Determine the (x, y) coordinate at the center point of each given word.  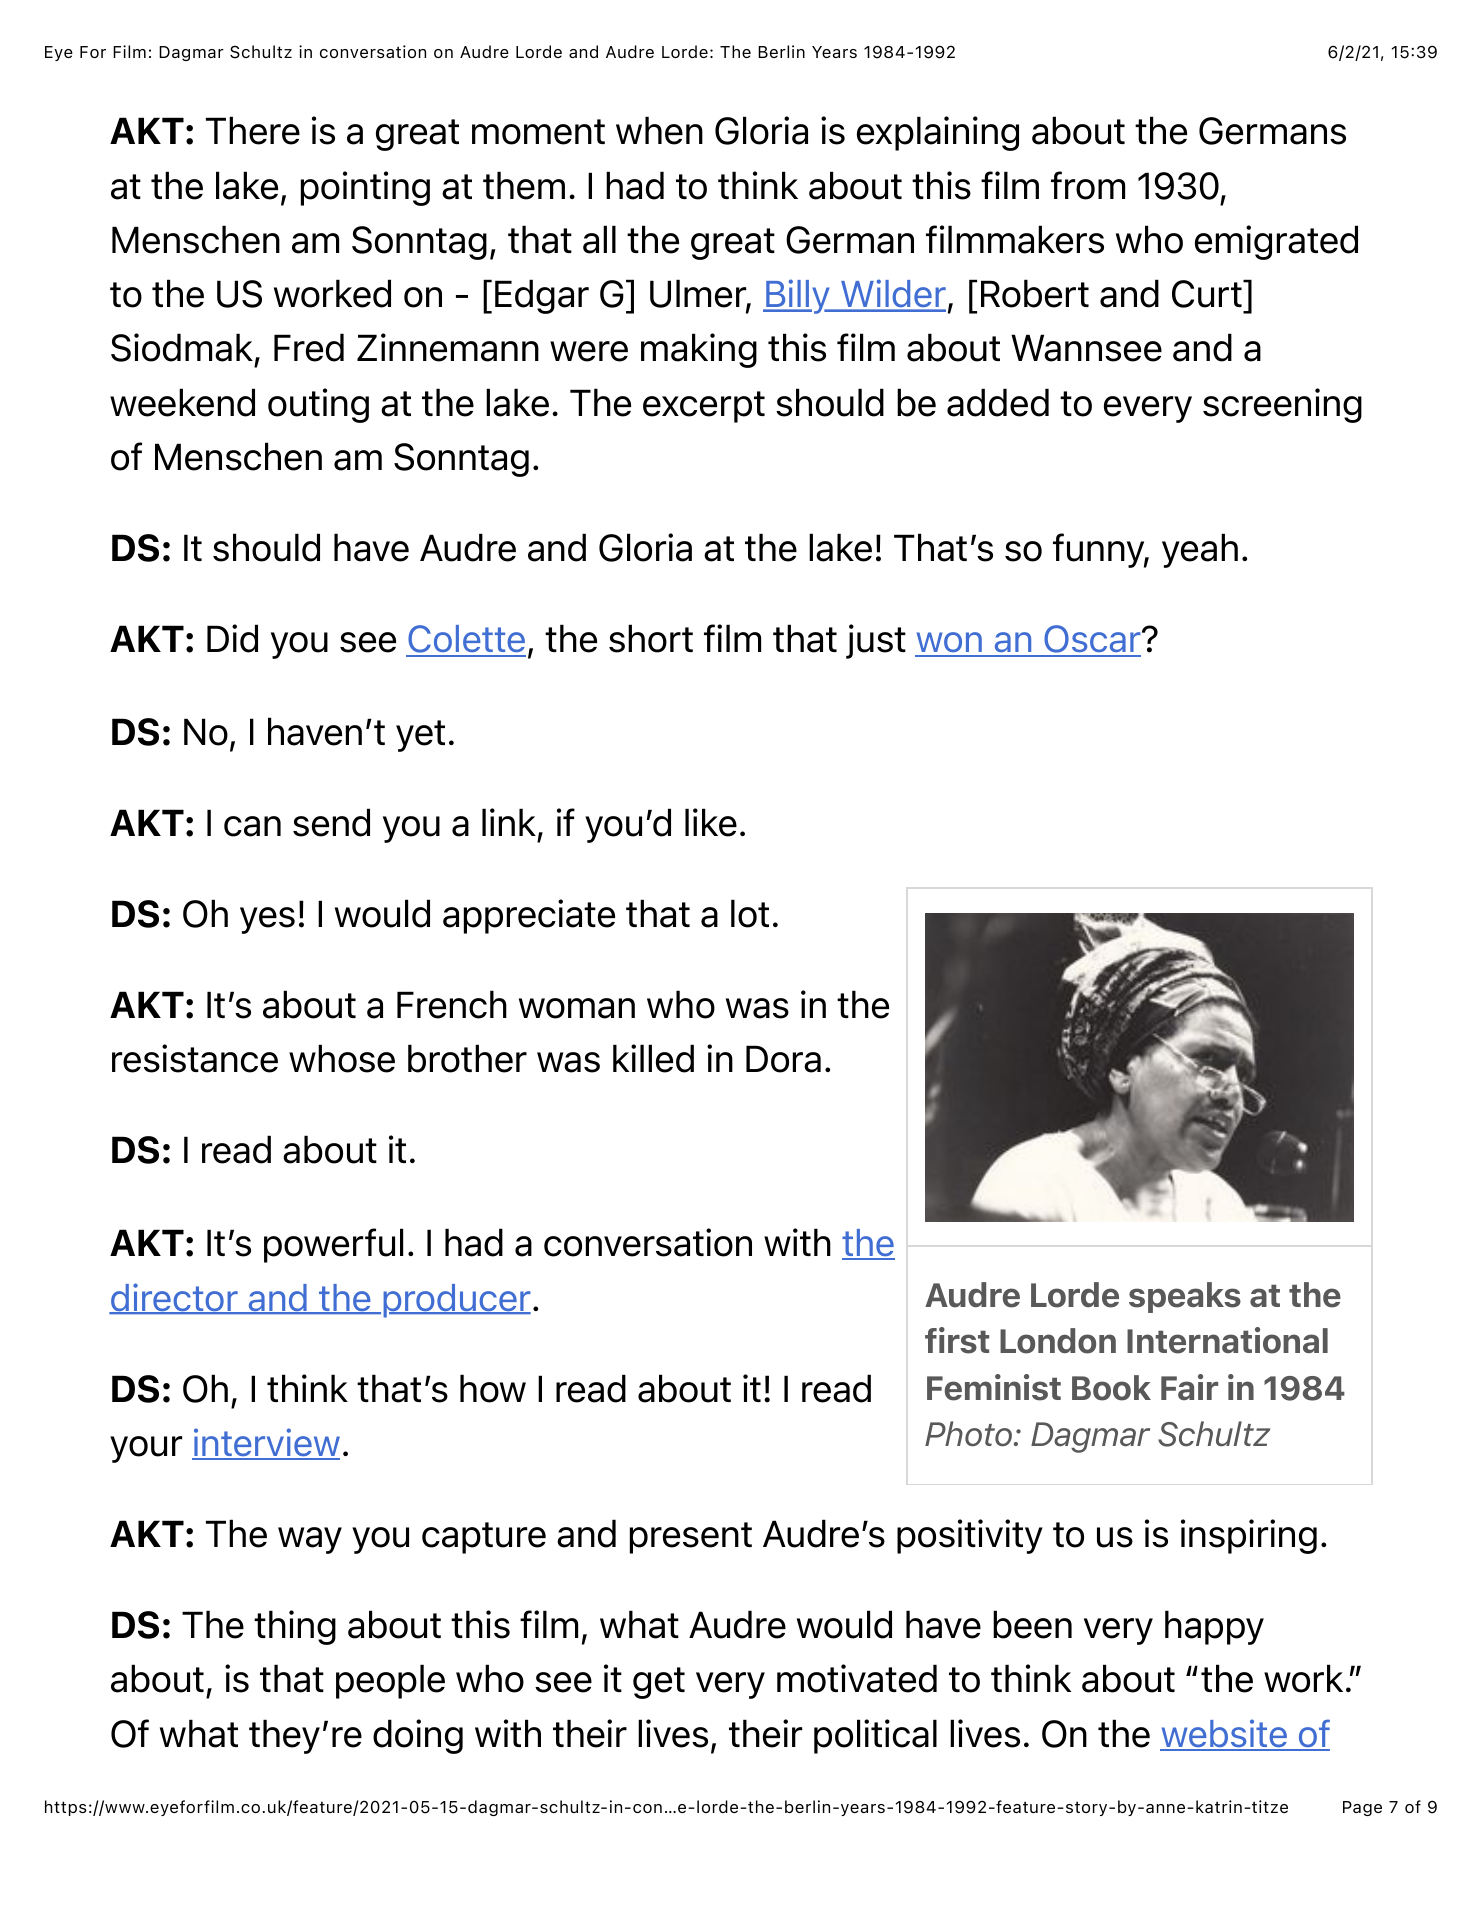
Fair (1189, 1387)
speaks (1185, 1297)
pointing (365, 188)
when (659, 130)
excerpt (704, 407)
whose (342, 1058)
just (876, 641)
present (691, 1538)
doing (418, 1736)
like (711, 822)
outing (318, 405)
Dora (783, 1059)
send (331, 822)
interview (266, 1443)
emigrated (1276, 242)
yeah (1200, 550)
